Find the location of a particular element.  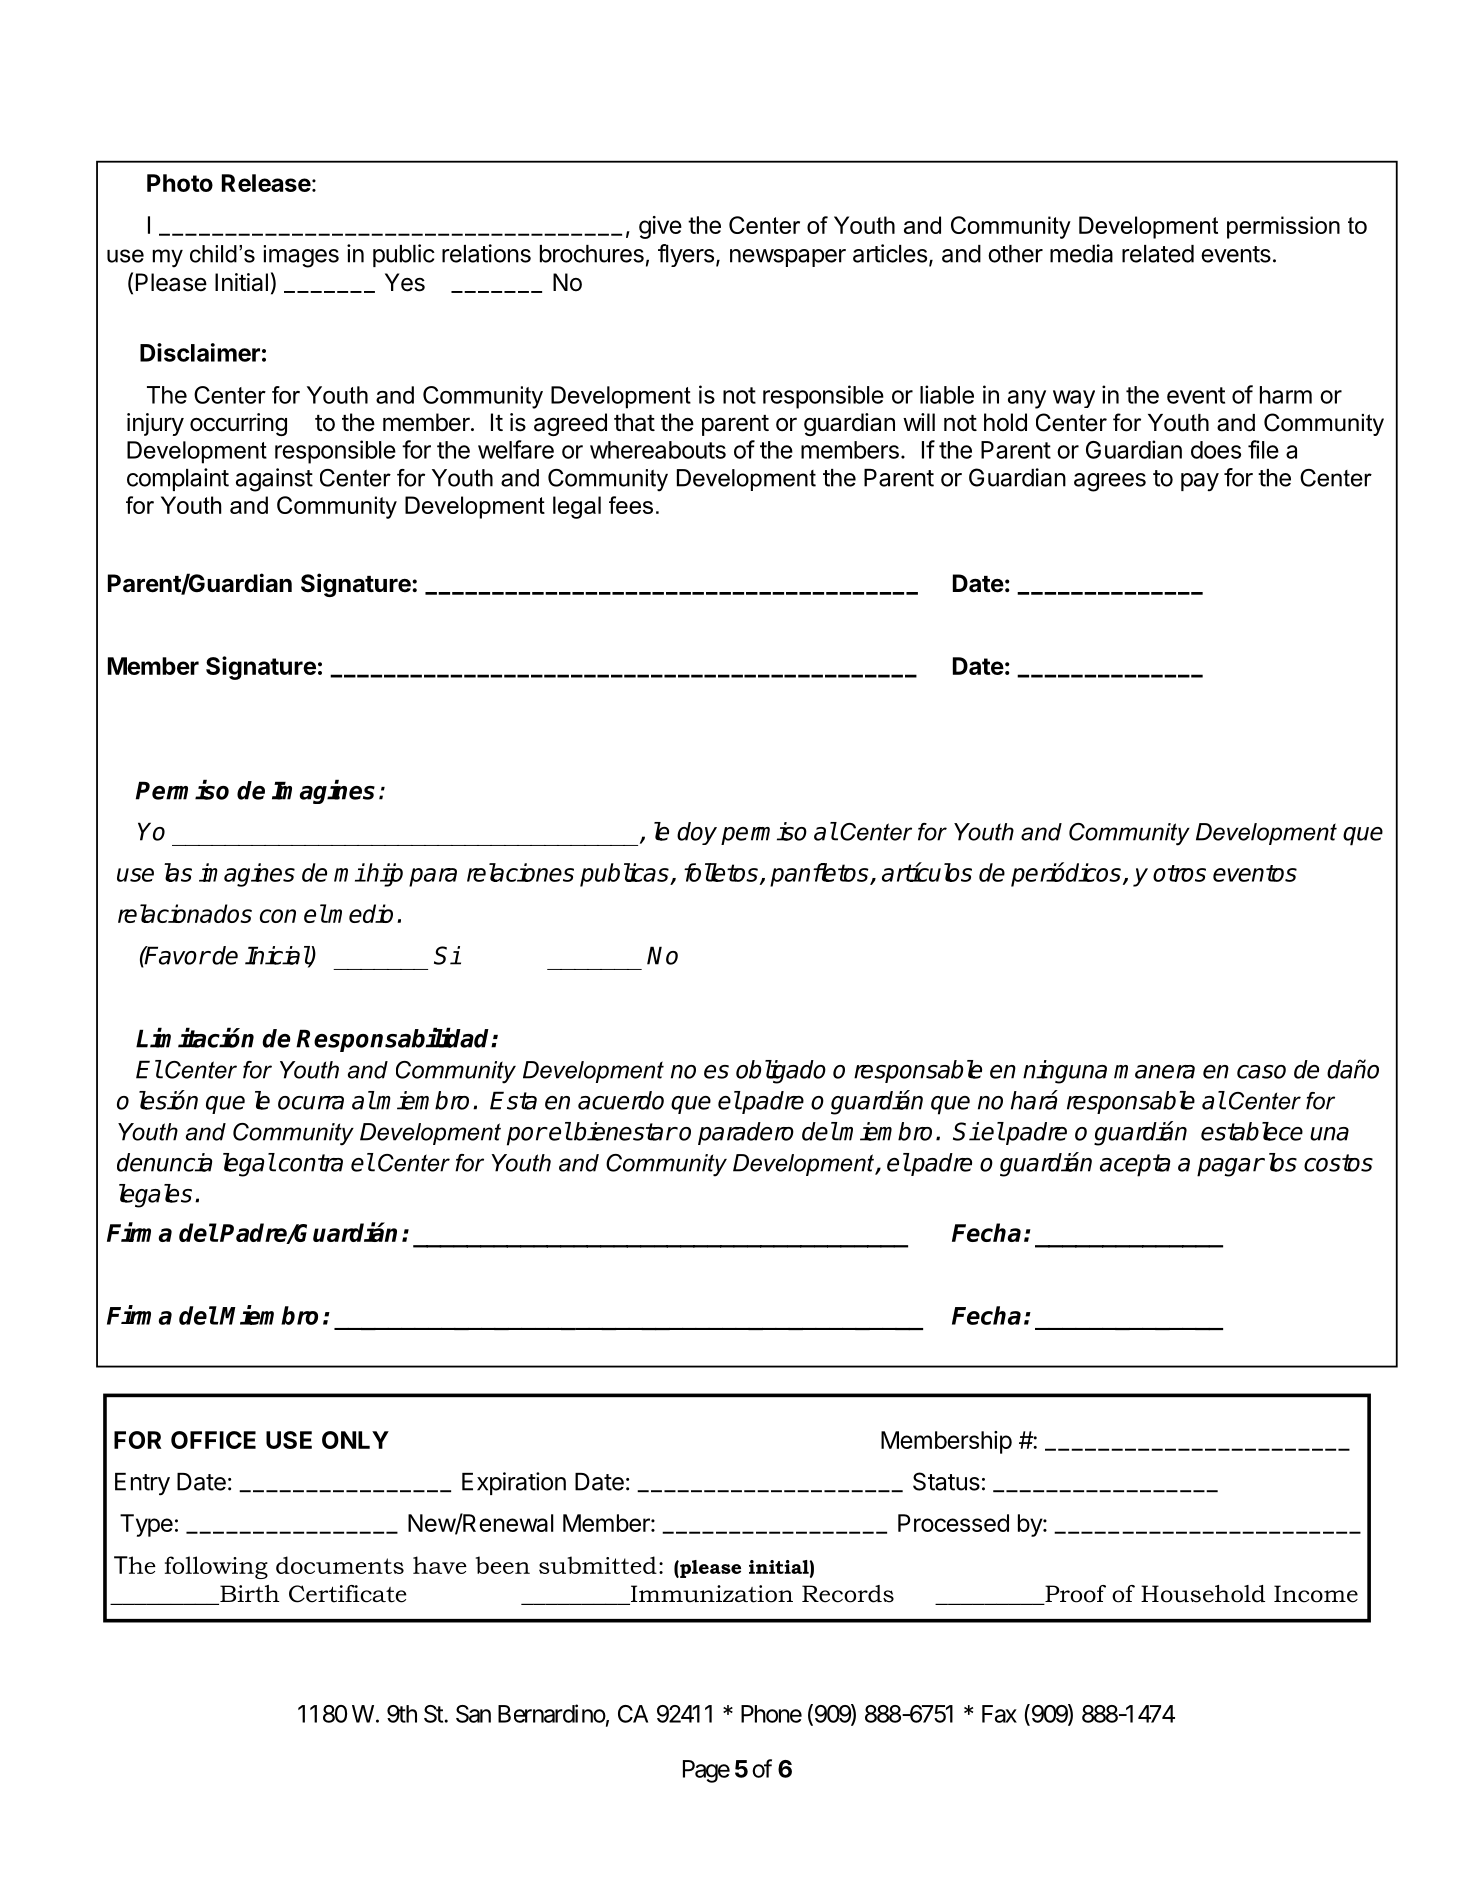

fees is located at coordinates (631, 505).
